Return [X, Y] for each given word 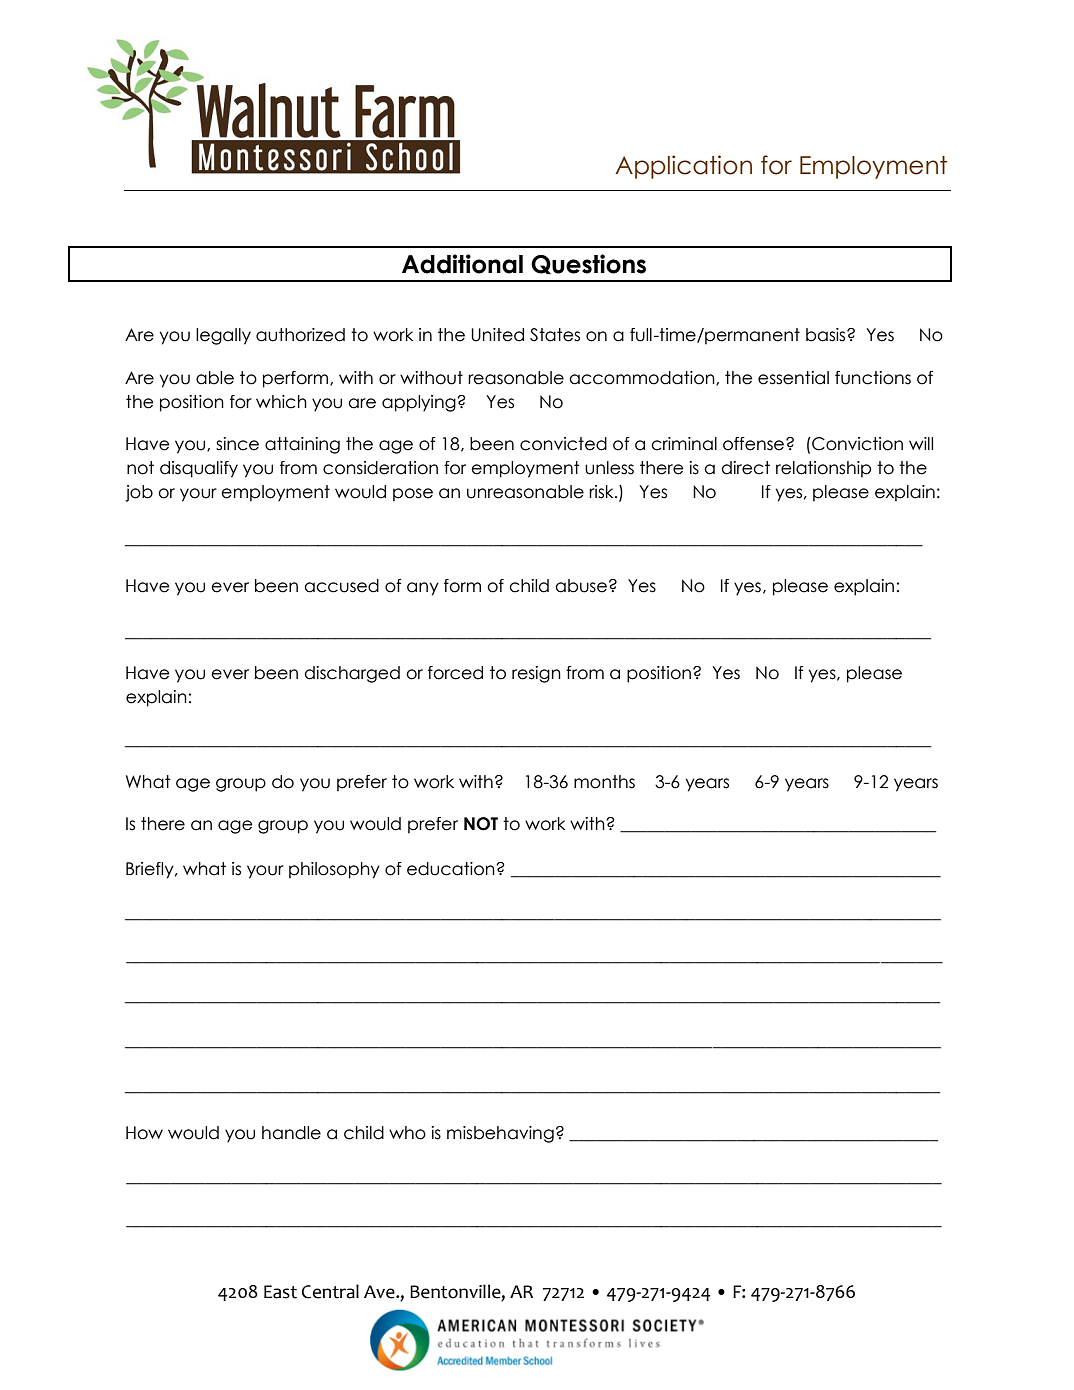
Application [683, 167]
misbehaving [500, 1134]
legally [223, 336]
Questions [588, 264]
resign [536, 674]
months [604, 782]
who [407, 1133]
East [280, 1292]
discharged [352, 674]
